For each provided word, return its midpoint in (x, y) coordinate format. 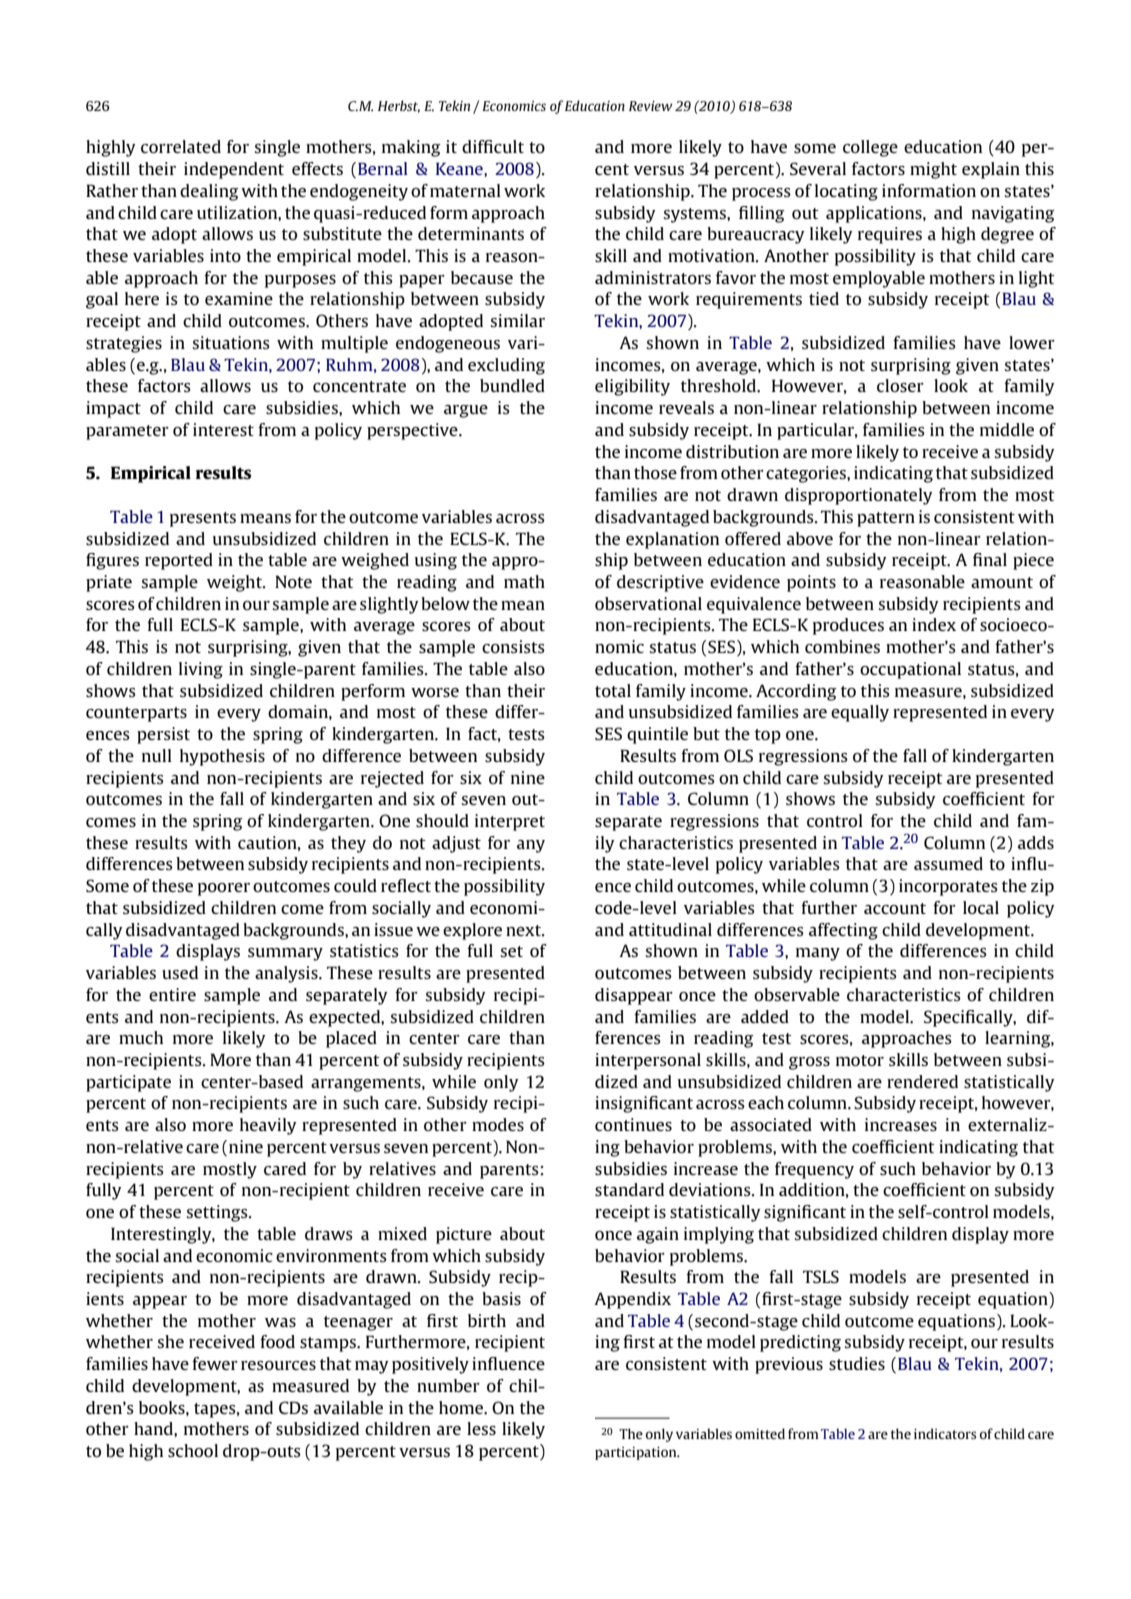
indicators (945, 1433)
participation (637, 1453)
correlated (181, 146)
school (193, 1450)
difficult (493, 146)
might (933, 170)
